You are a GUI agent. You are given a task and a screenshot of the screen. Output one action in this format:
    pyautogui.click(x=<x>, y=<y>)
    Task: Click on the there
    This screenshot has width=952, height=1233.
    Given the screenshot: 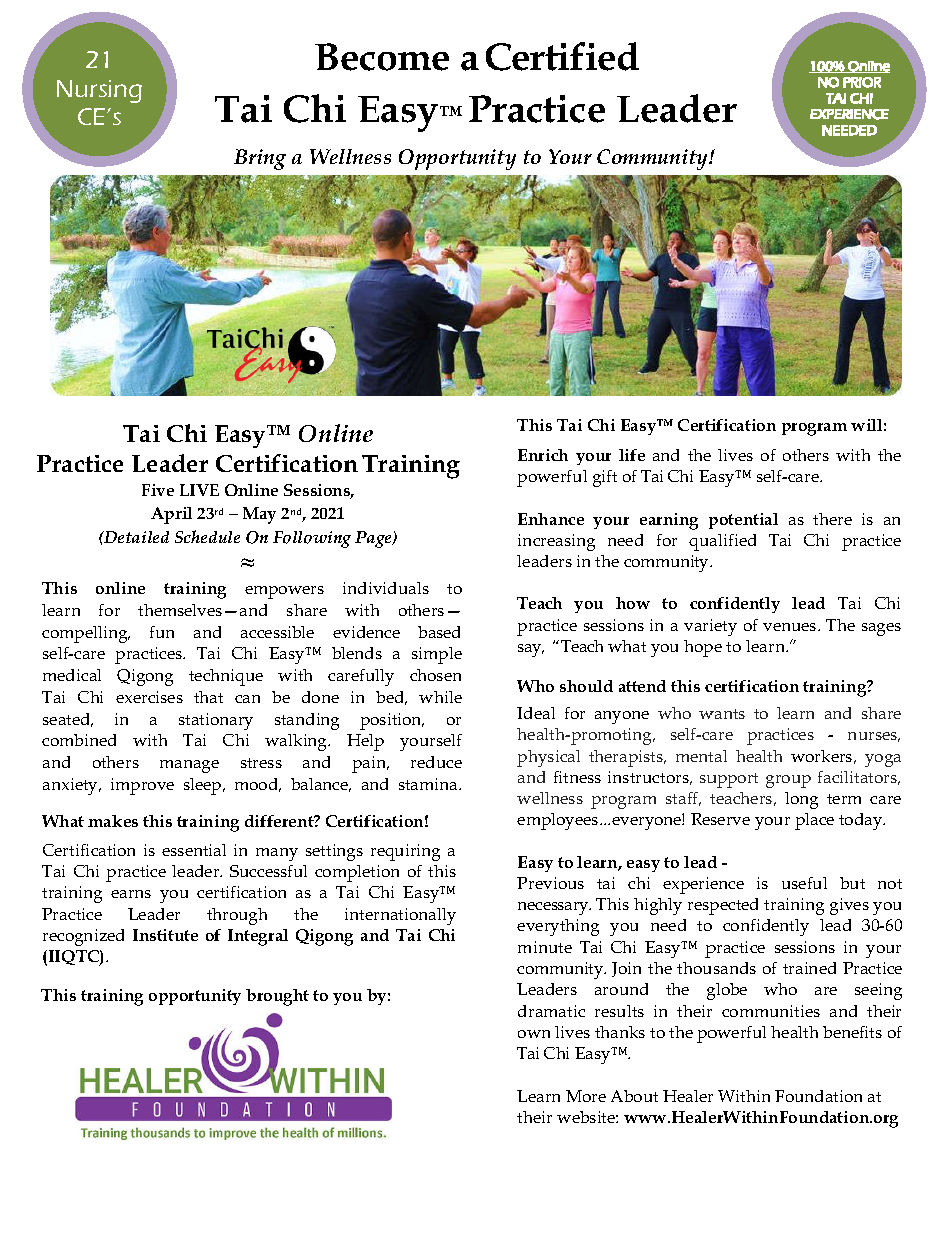 What is the action you would take?
    pyautogui.click(x=832, y=519)
